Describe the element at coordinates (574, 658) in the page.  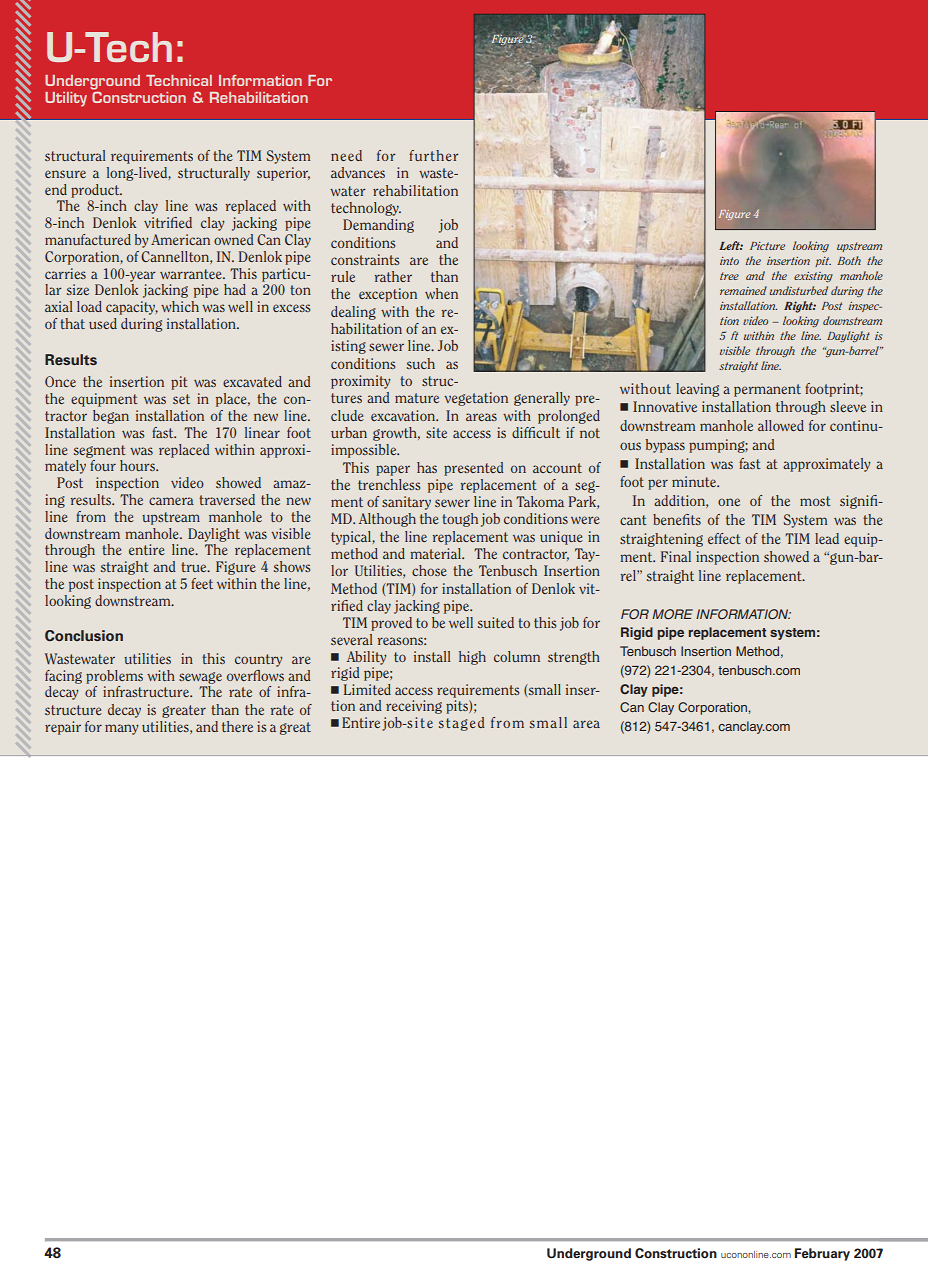
I see `strength` at that location.
